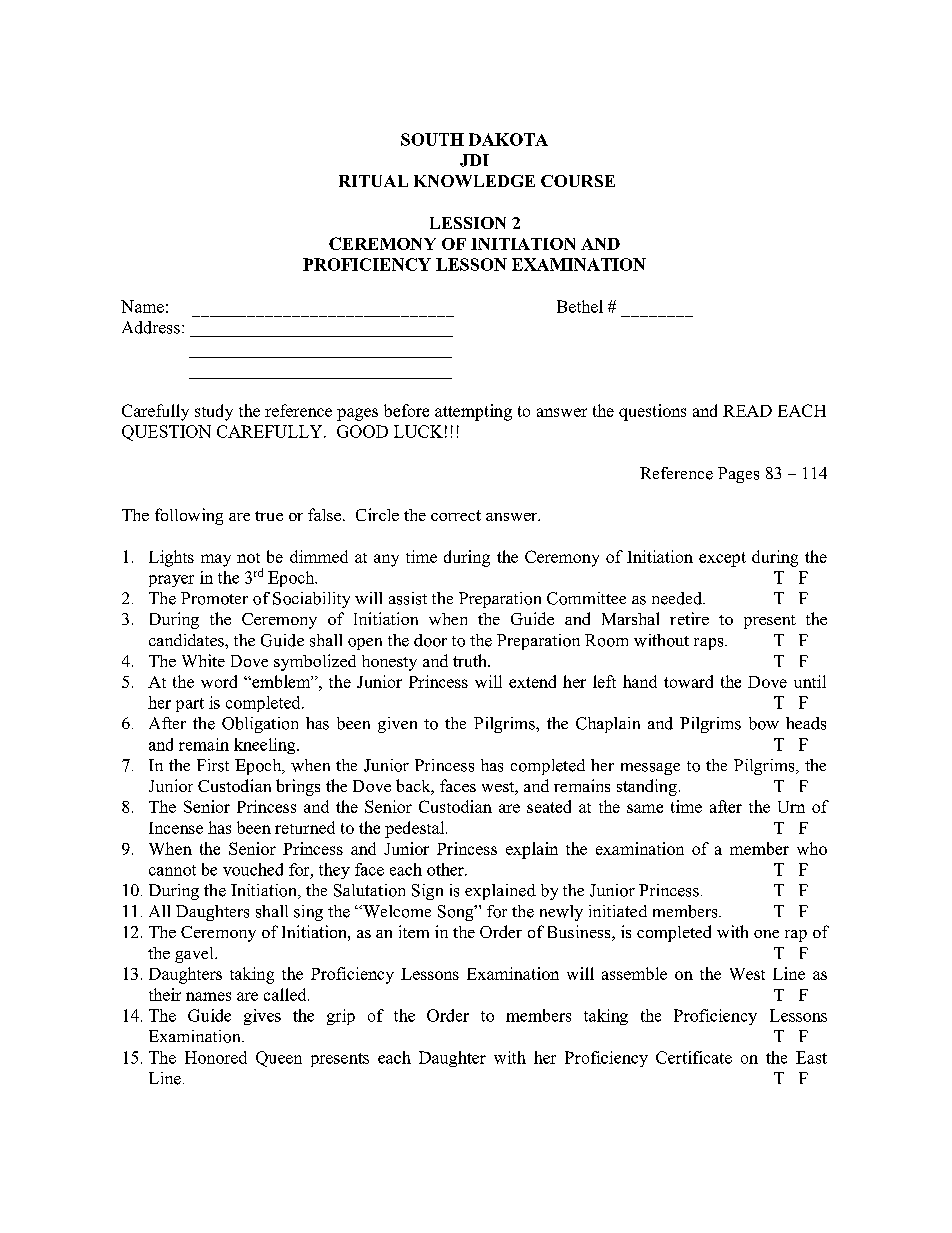  I want to click on assist, so click(408, 598).
